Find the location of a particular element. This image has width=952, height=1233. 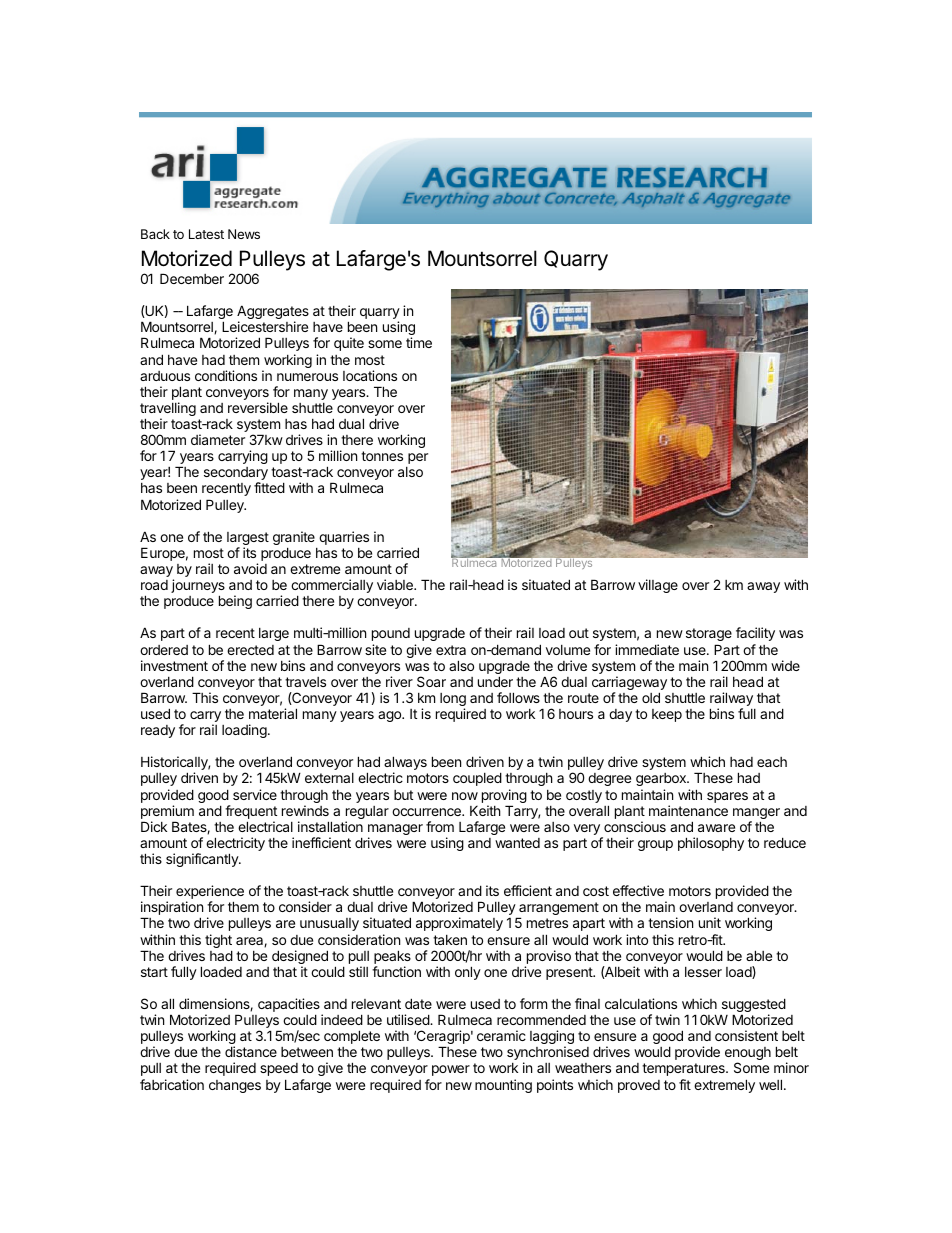

philosophy is located at coordinates (711, 844).
